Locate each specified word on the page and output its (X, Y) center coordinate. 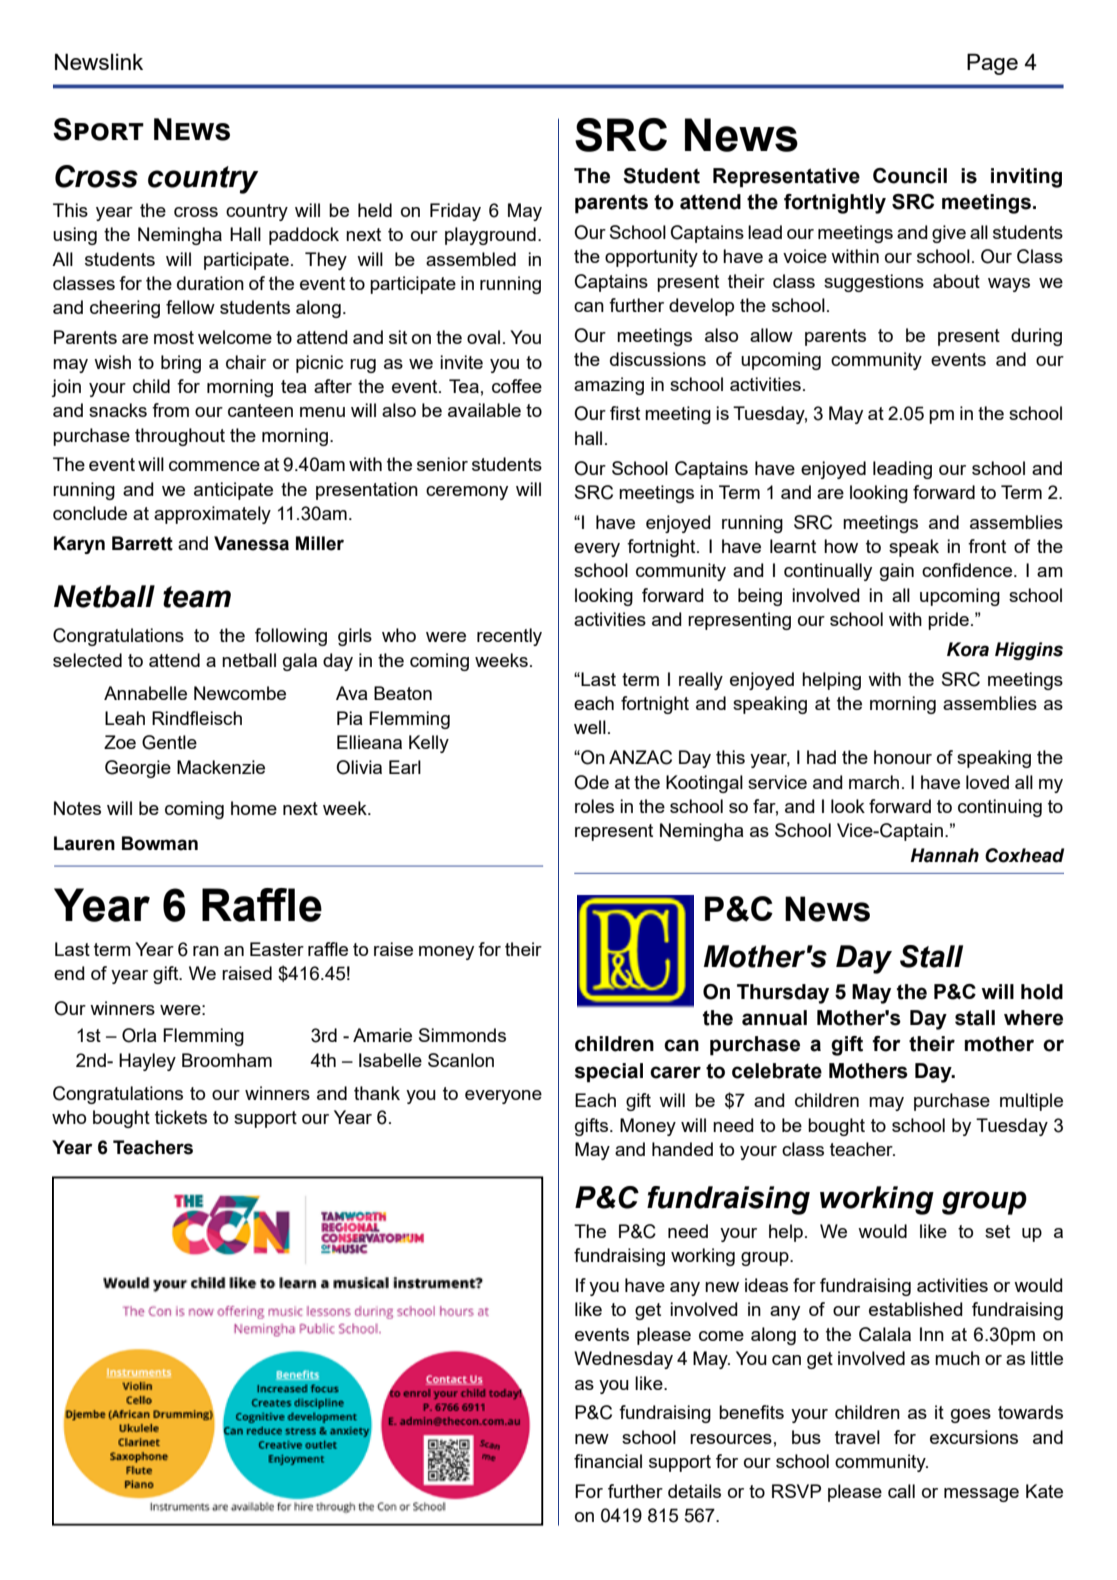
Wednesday (623, 1360)
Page (992, 64)
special (609, 1073)
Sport (98, 129)
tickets (181, 1117)
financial (608, 1461)
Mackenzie (221, 767)
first (625, 413)
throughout (180, 437)
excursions (974, 1437)
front (987, 546)
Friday (455, 212)
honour (903, 757)
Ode (591, 782)
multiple (1031, 1102)
